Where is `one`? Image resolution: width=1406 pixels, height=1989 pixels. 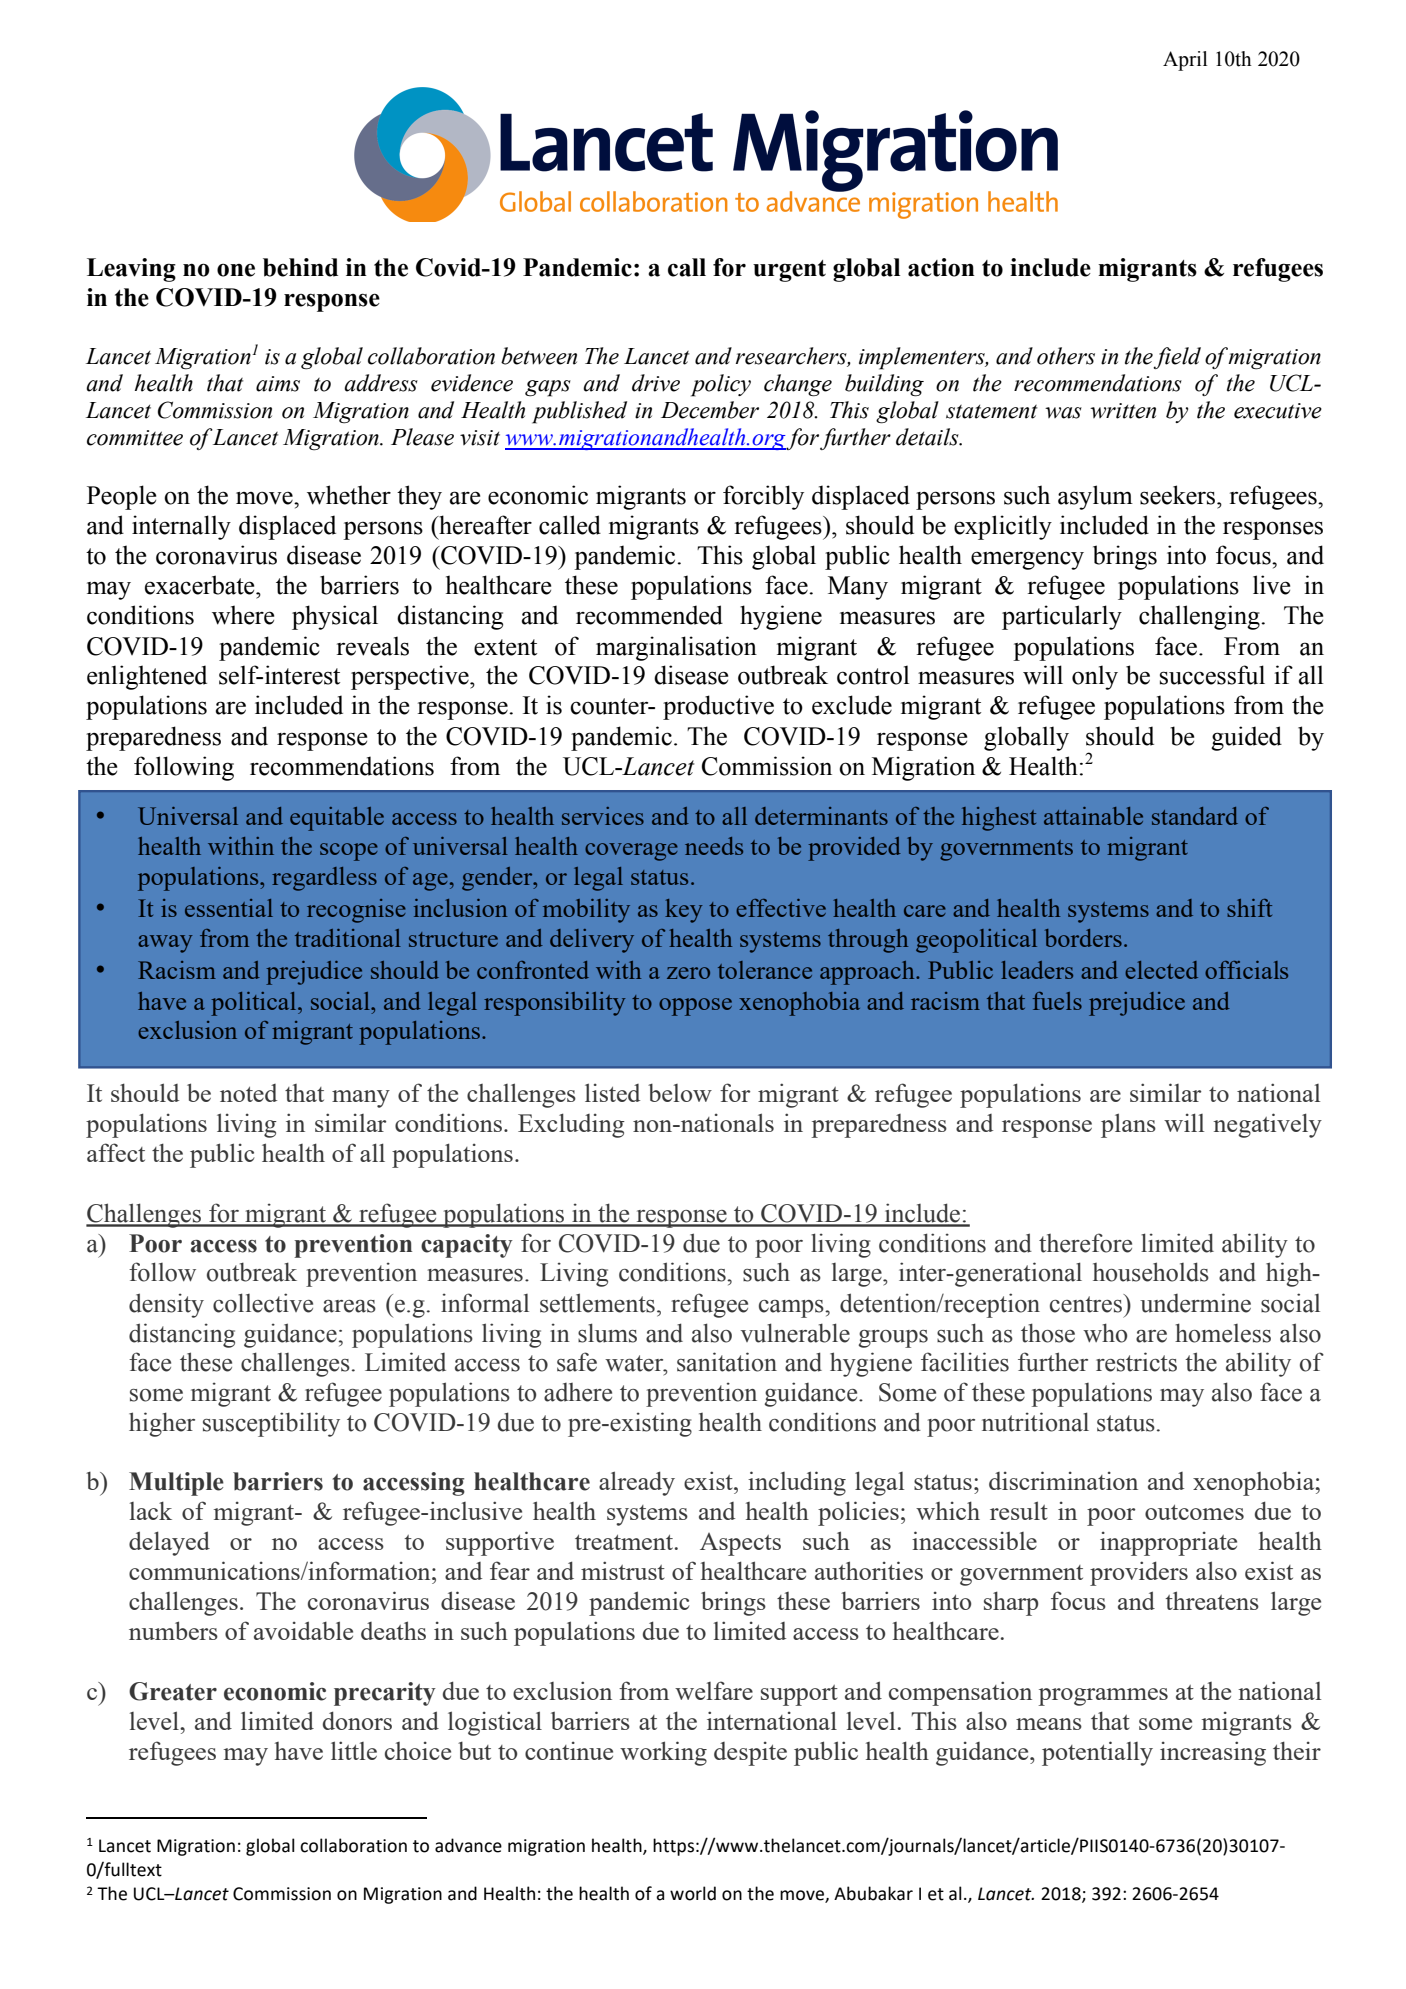
one is located at coordinates (236, 270).
